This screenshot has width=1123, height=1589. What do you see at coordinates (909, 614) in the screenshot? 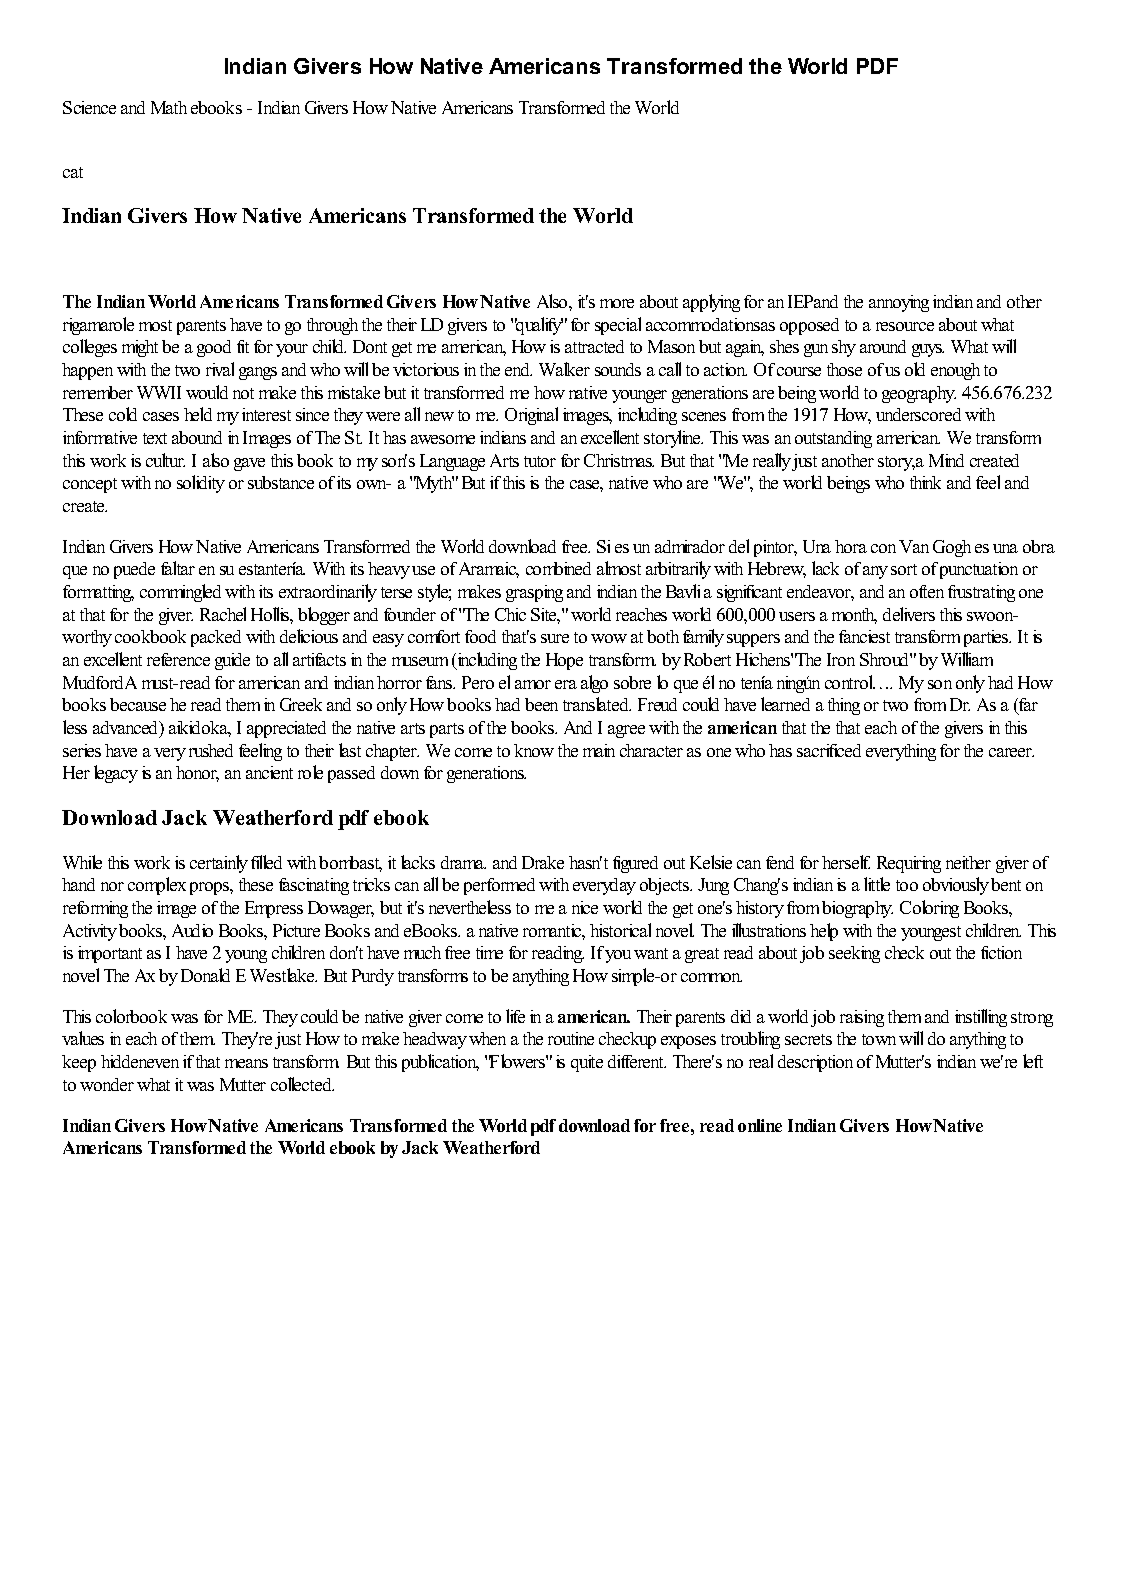
I see `delivers` at bounding box center [909, 614].
